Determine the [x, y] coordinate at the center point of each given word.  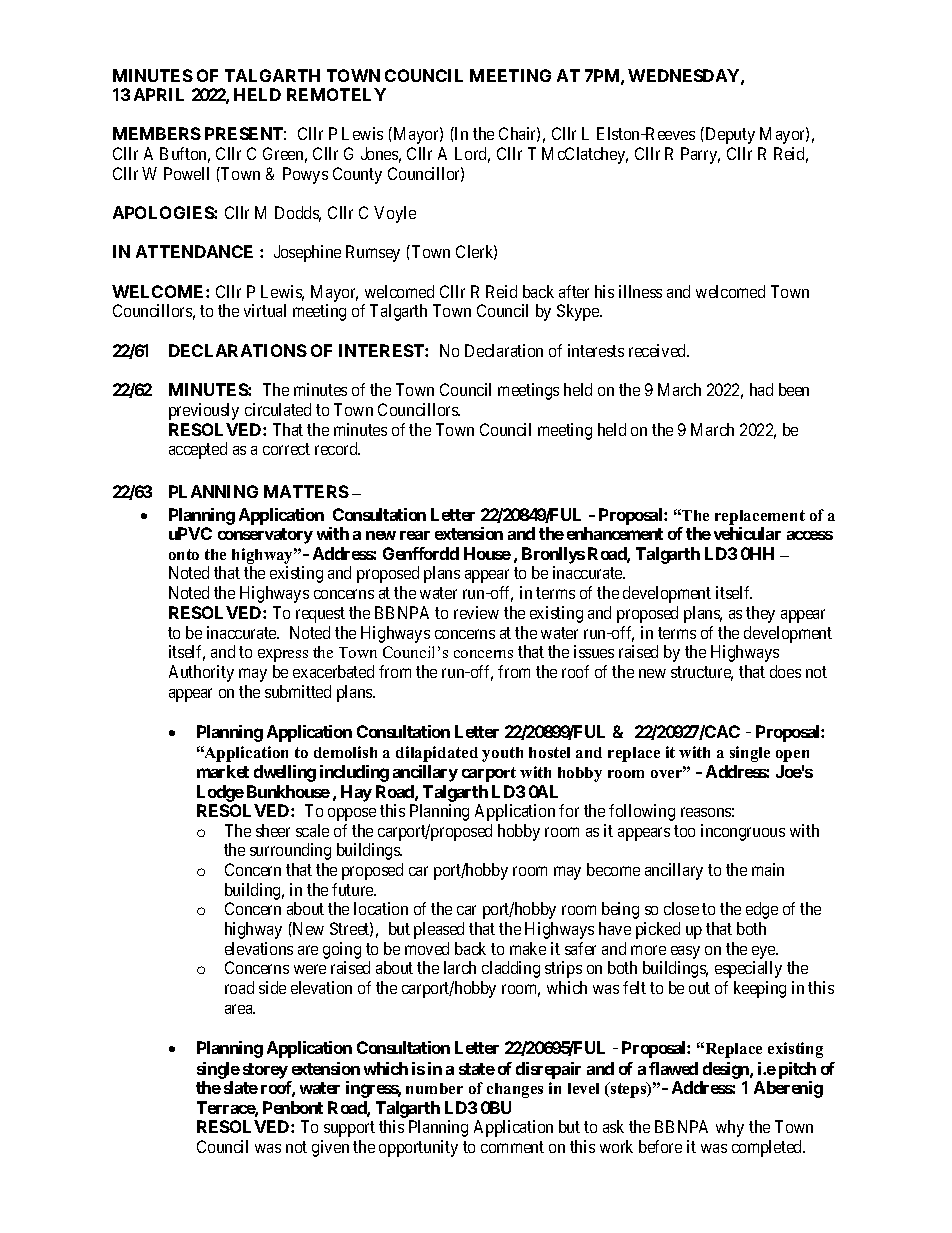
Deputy [729, 135]
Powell [186, 173]
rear [415, 535]
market [223, 771]
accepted [198, 450]
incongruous [743, 832]
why [730, 1128]
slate [241, 1087]
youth [502, 754]
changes [515, 1090]
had [761, 389]
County [357, 175]
